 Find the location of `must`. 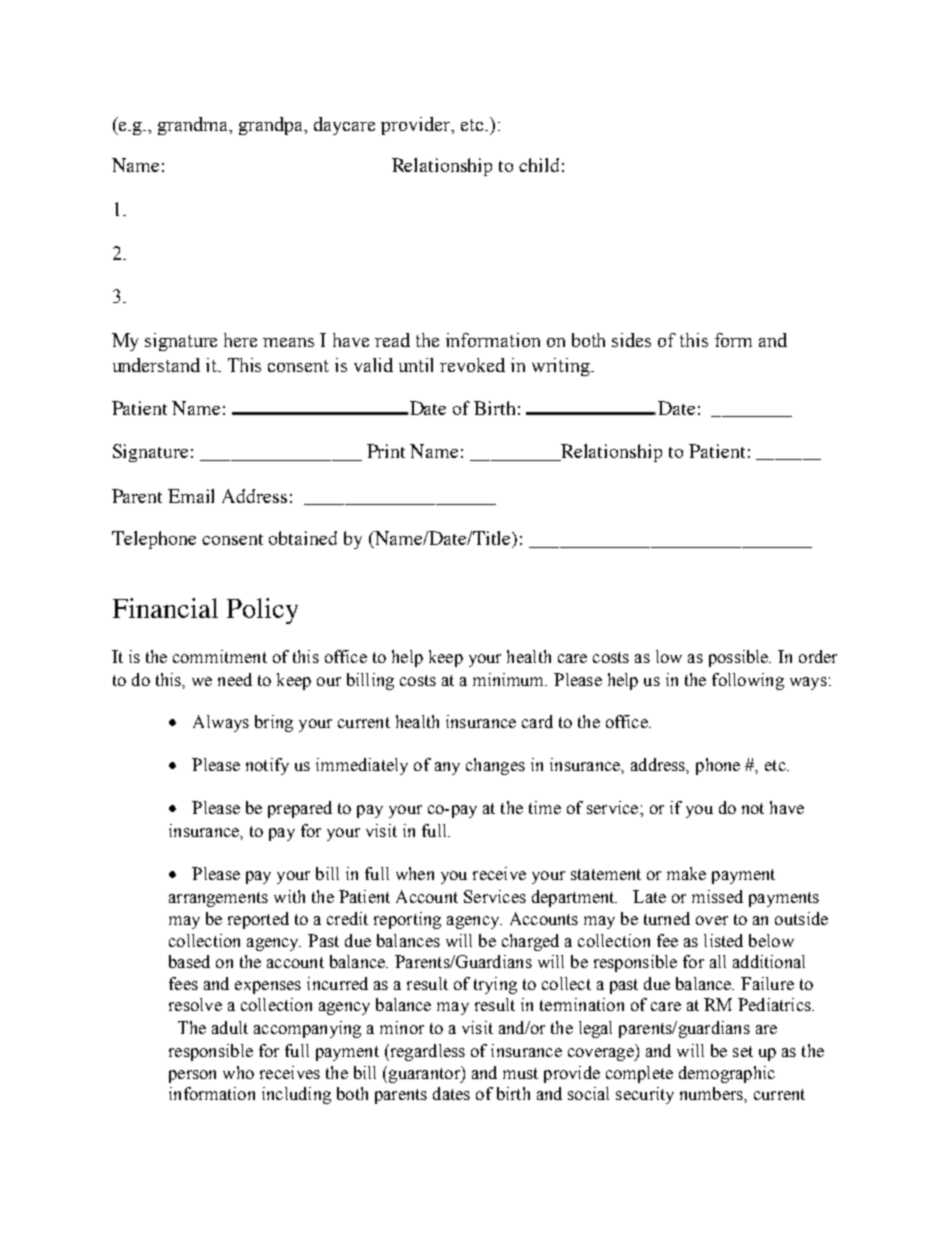

must is located at coordinates (520, 1073).
